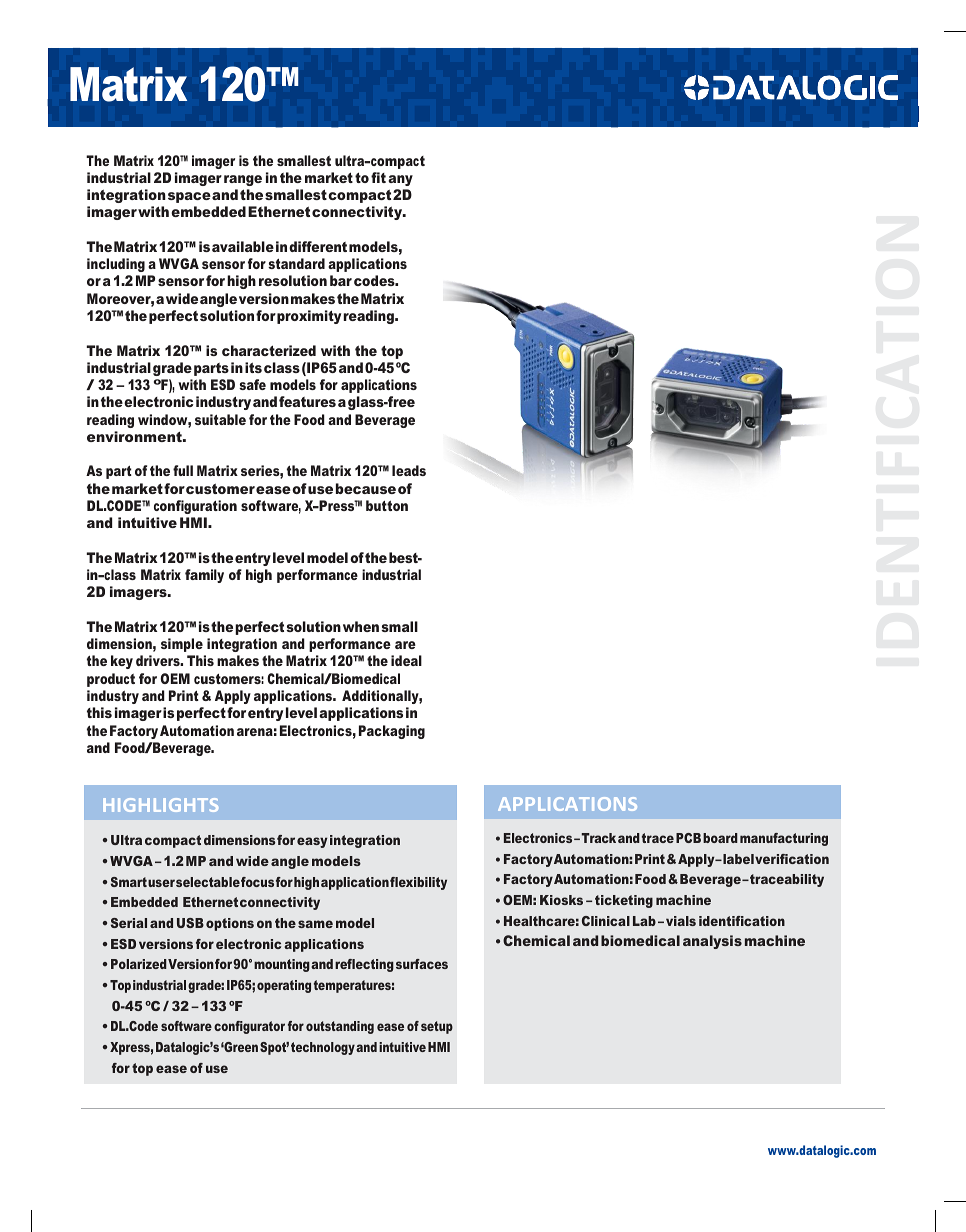 The height and width of the image is (1232, 966). Describe the element at coordinates (111, 680) in the image. I see `product` at that location.
